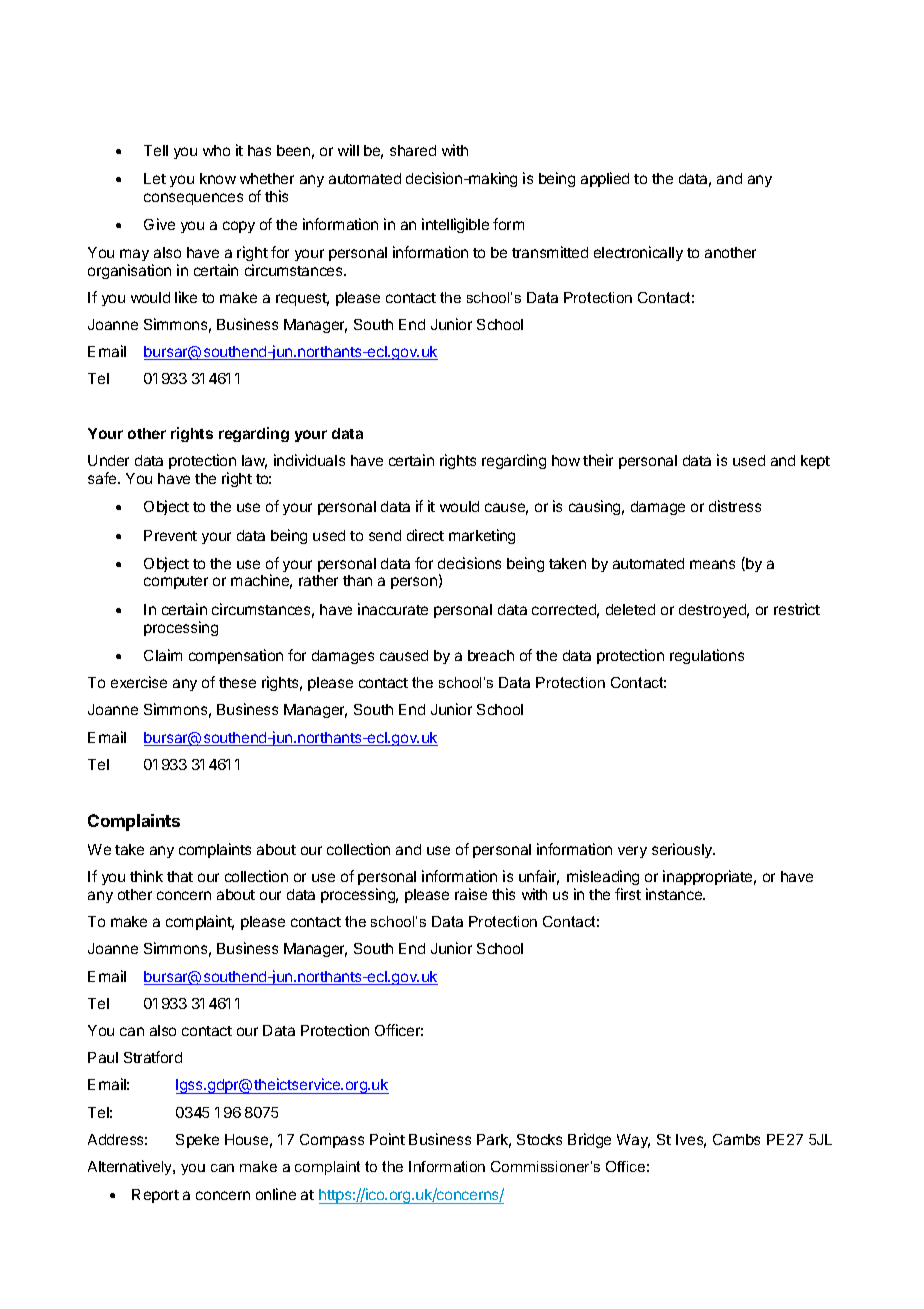 This screenshot has height=1309, width=924. Describe the element at coordinates (413, 150) in the screenshot. I see `shared` at that location.
